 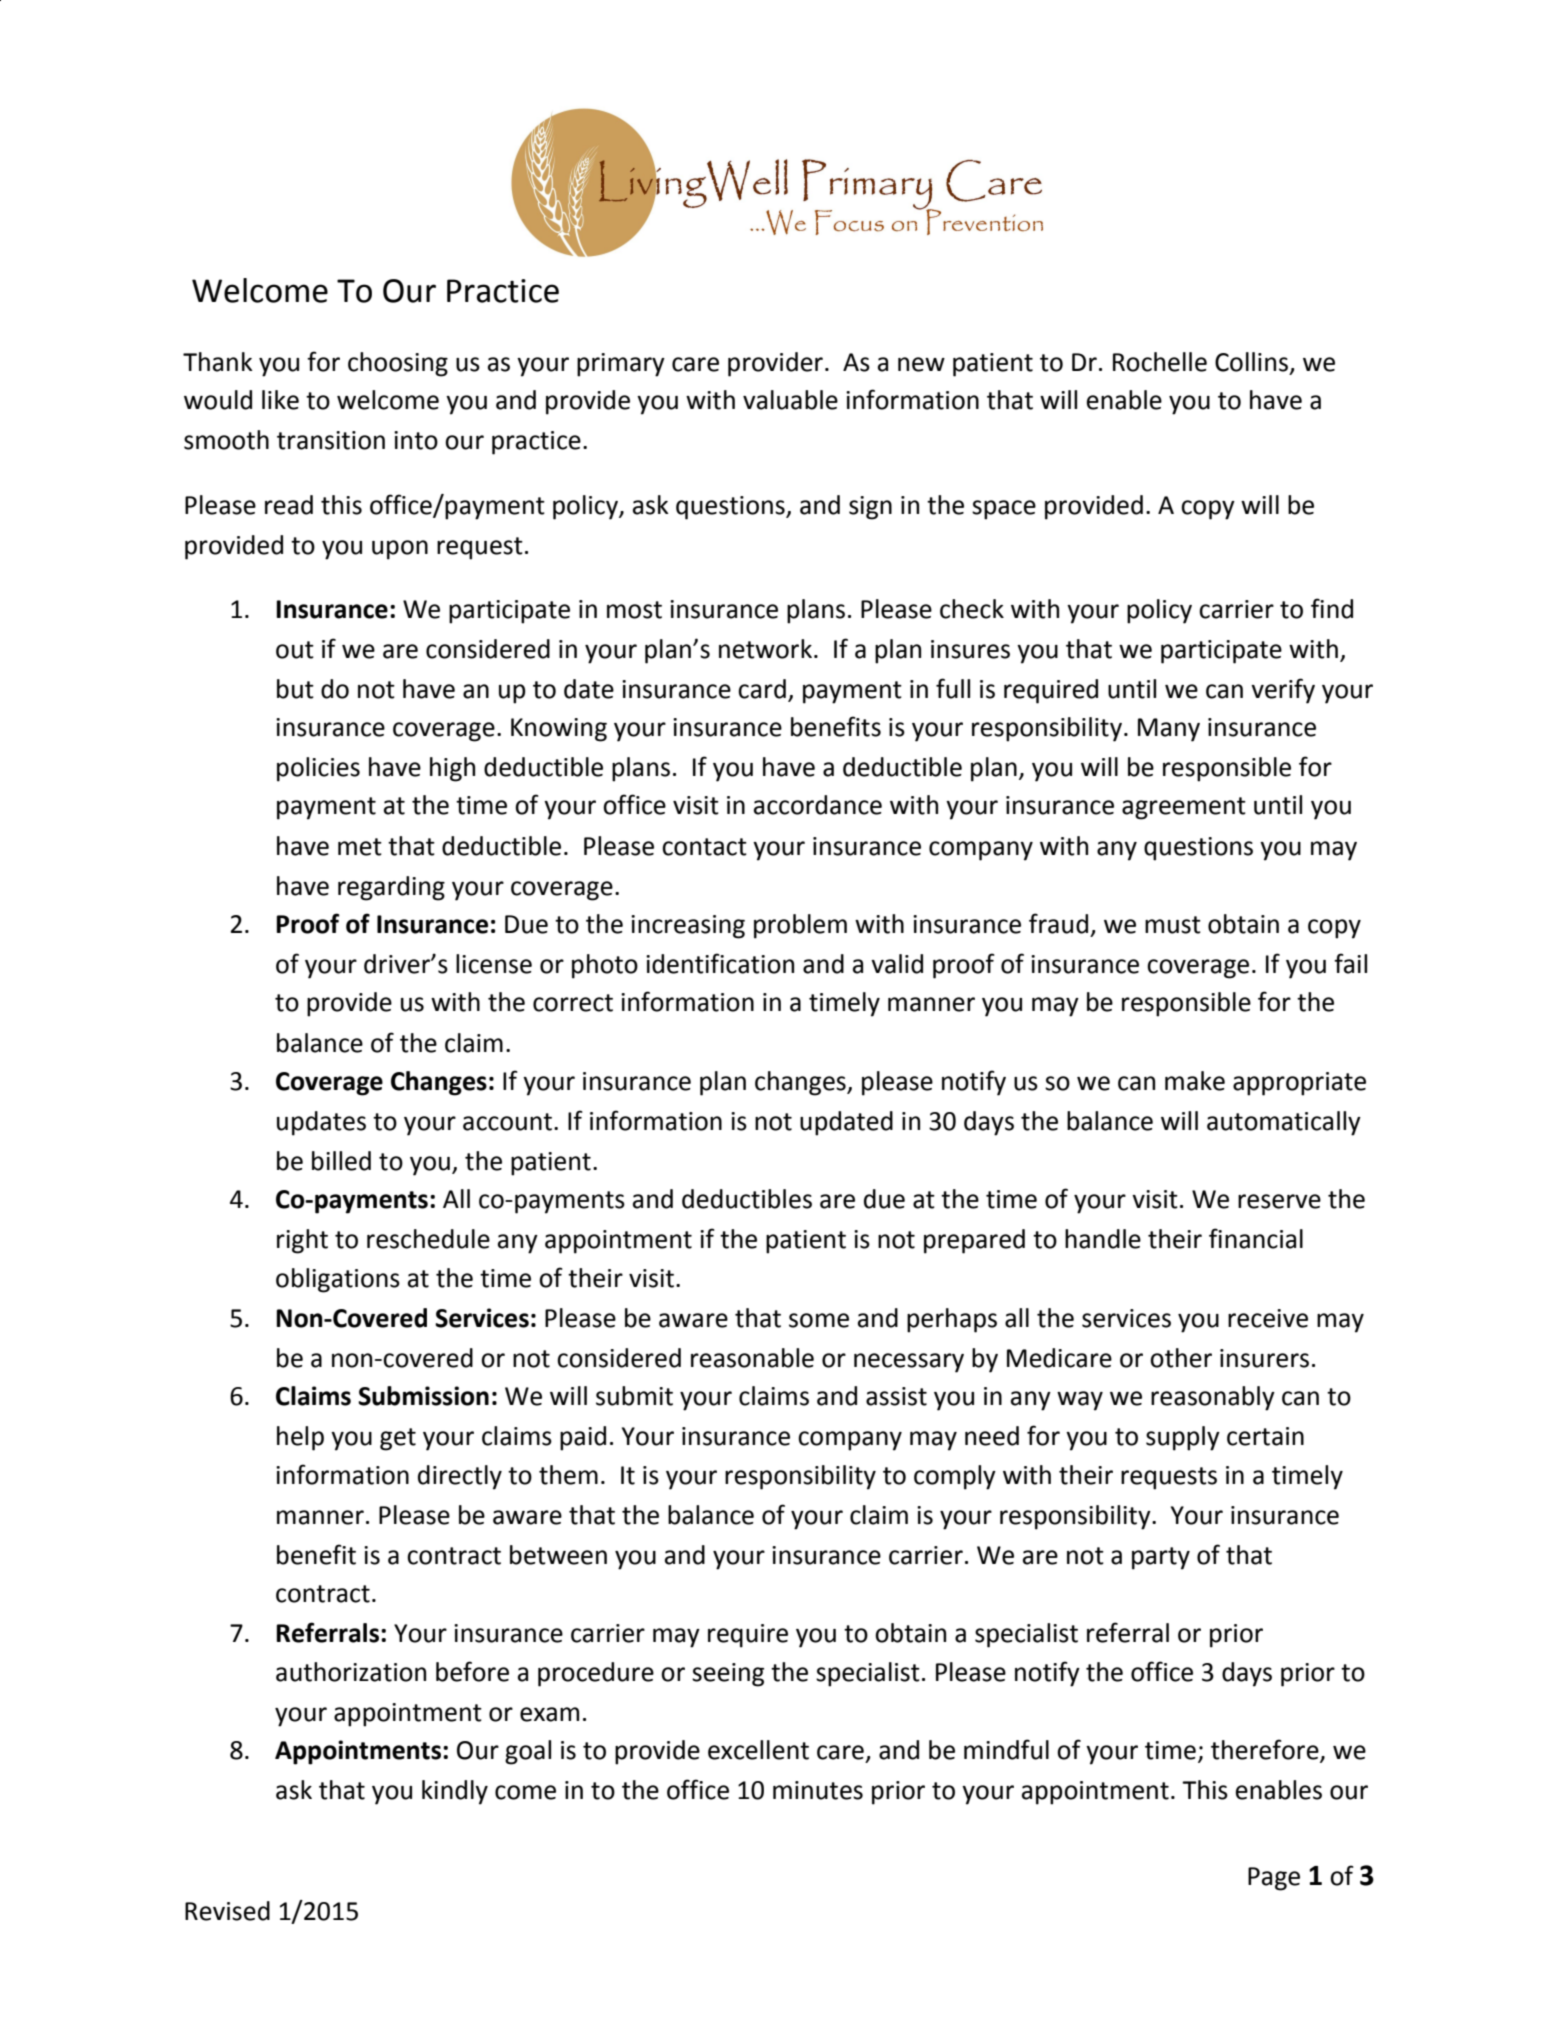 What do you see at coordinates (1184, 808) in the image?
I see `agreement` at bounding box center [1184, 808].
